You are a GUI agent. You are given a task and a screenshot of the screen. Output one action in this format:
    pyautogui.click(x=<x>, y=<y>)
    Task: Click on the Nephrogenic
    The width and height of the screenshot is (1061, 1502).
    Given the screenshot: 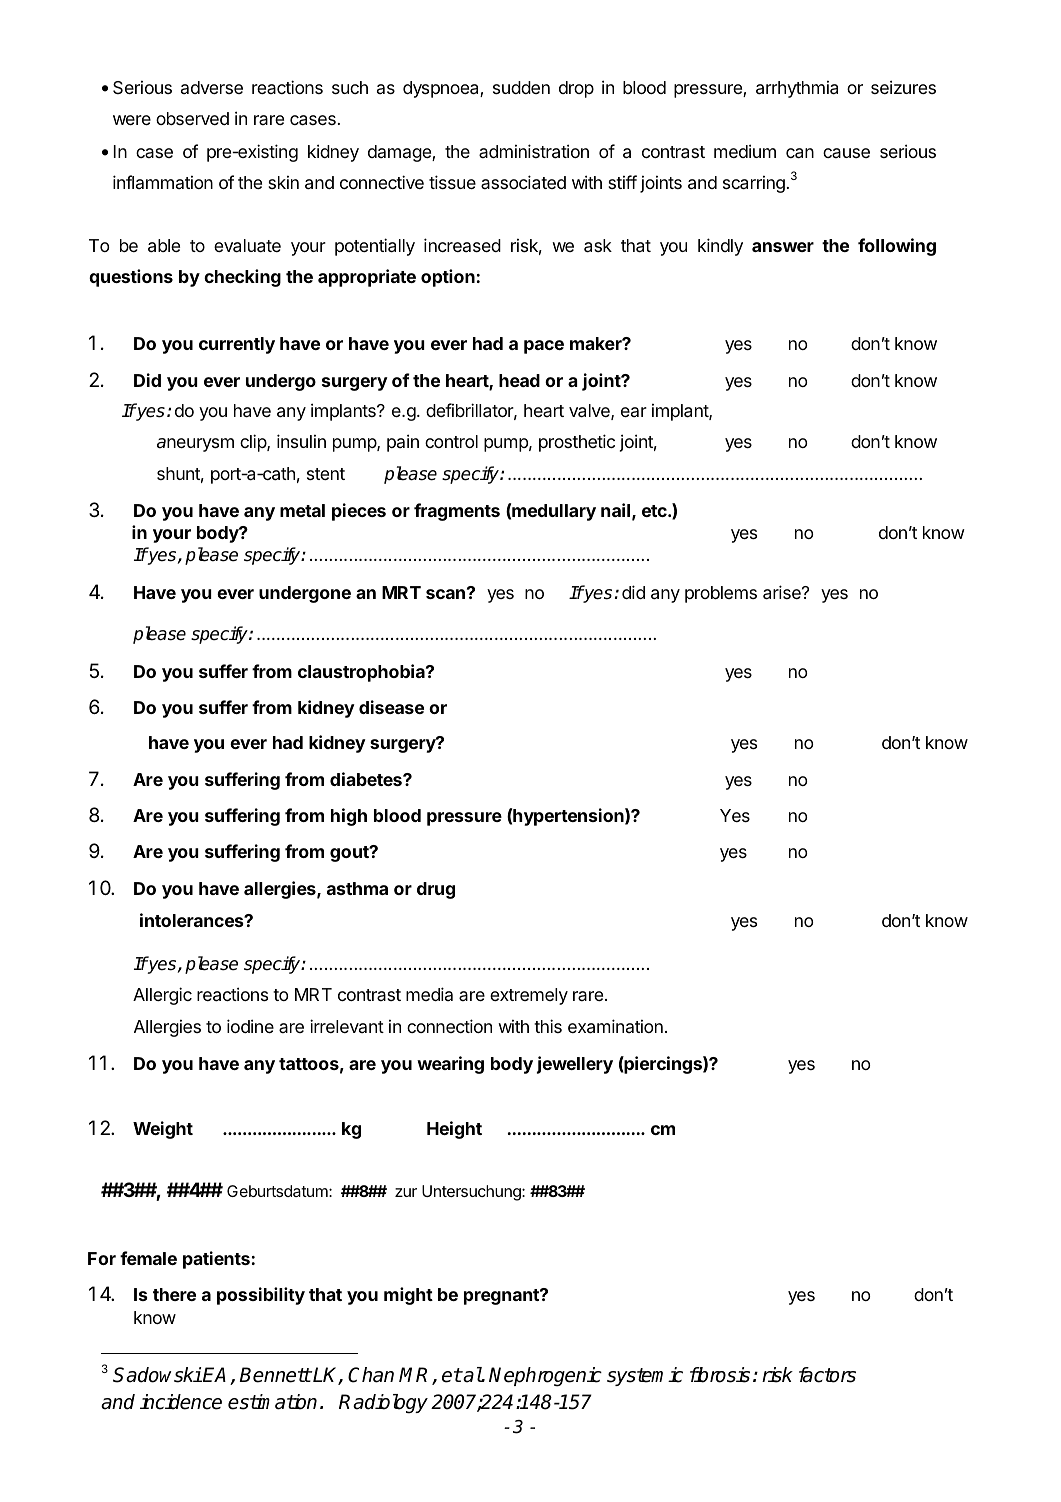 What is the action you would take?
    pyautogui.click(x=545, y=1377)
